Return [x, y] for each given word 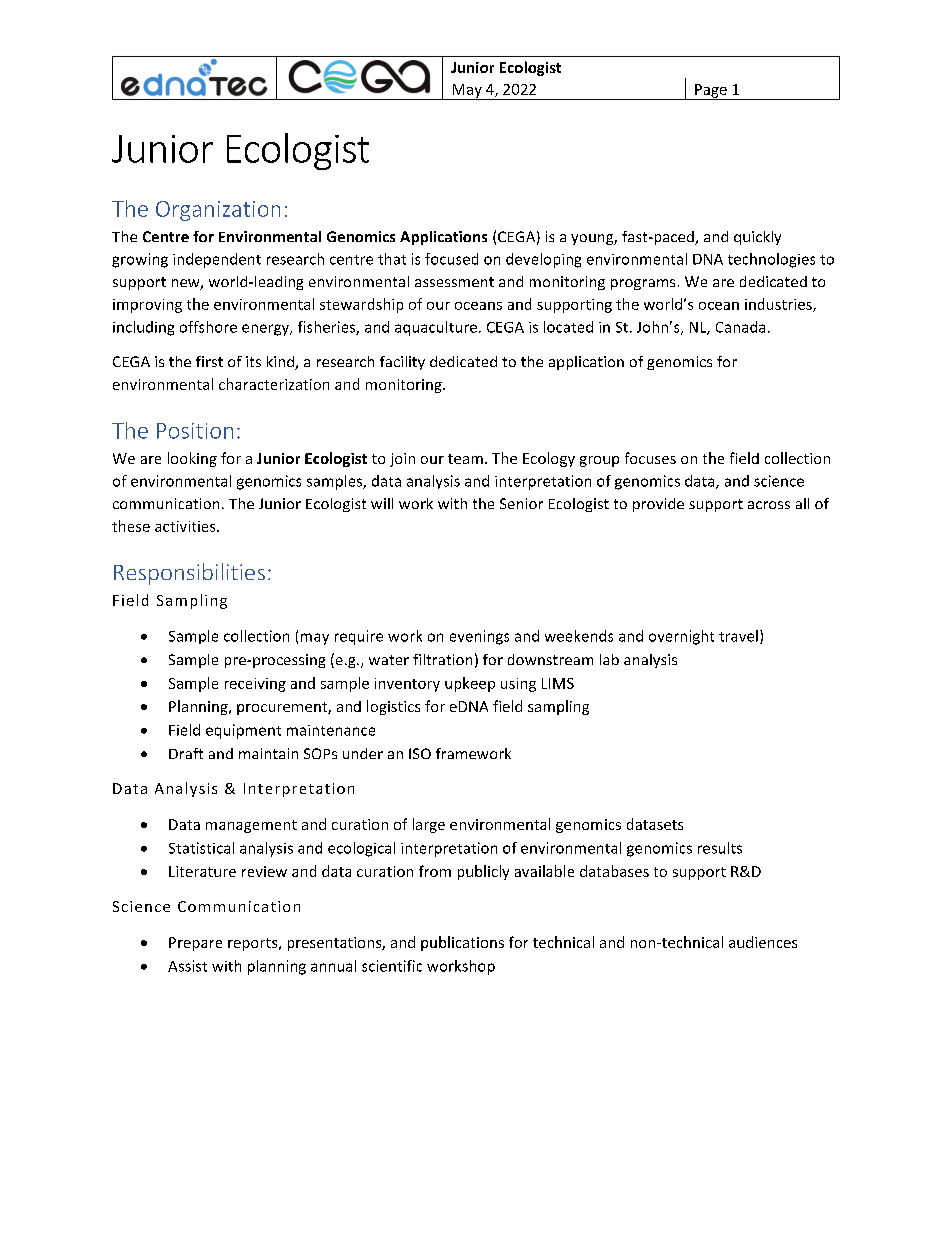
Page [711, 92]
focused [451, 259]
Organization [218, 211]
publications [462, 943]
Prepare [195, 944]
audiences [763, 942]
